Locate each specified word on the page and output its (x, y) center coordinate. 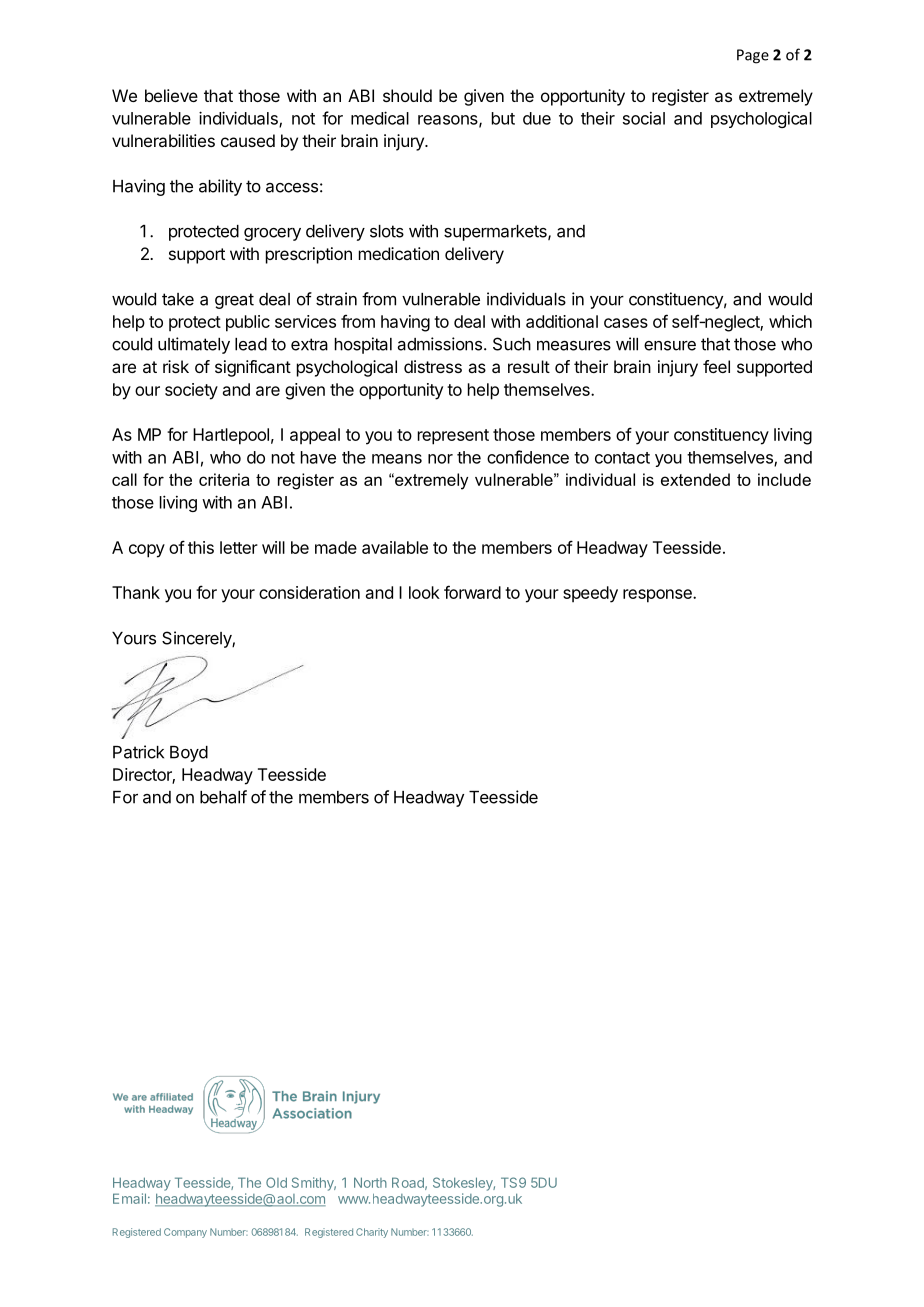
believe (171, 95)
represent (453, 437)
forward (472, 592)
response (658, 596)
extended (695, 479)
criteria (224, 479)
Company (185, 1233)
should (407, 95)
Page (753, 56)
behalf (223, 797)
